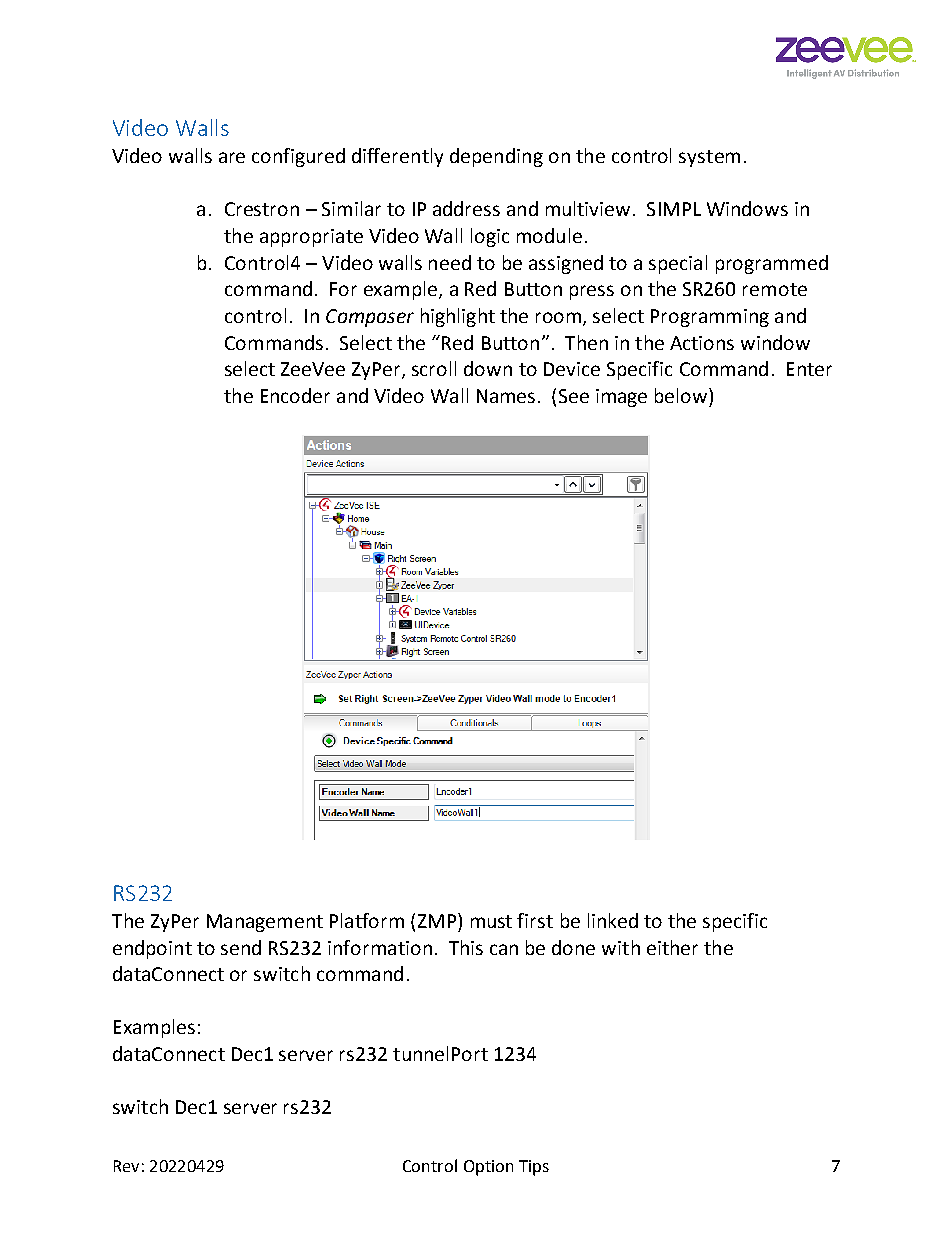  What do you see at coordinates (488, 368) in the screenshot?
I see `down` at bounding box center [488, 368].
